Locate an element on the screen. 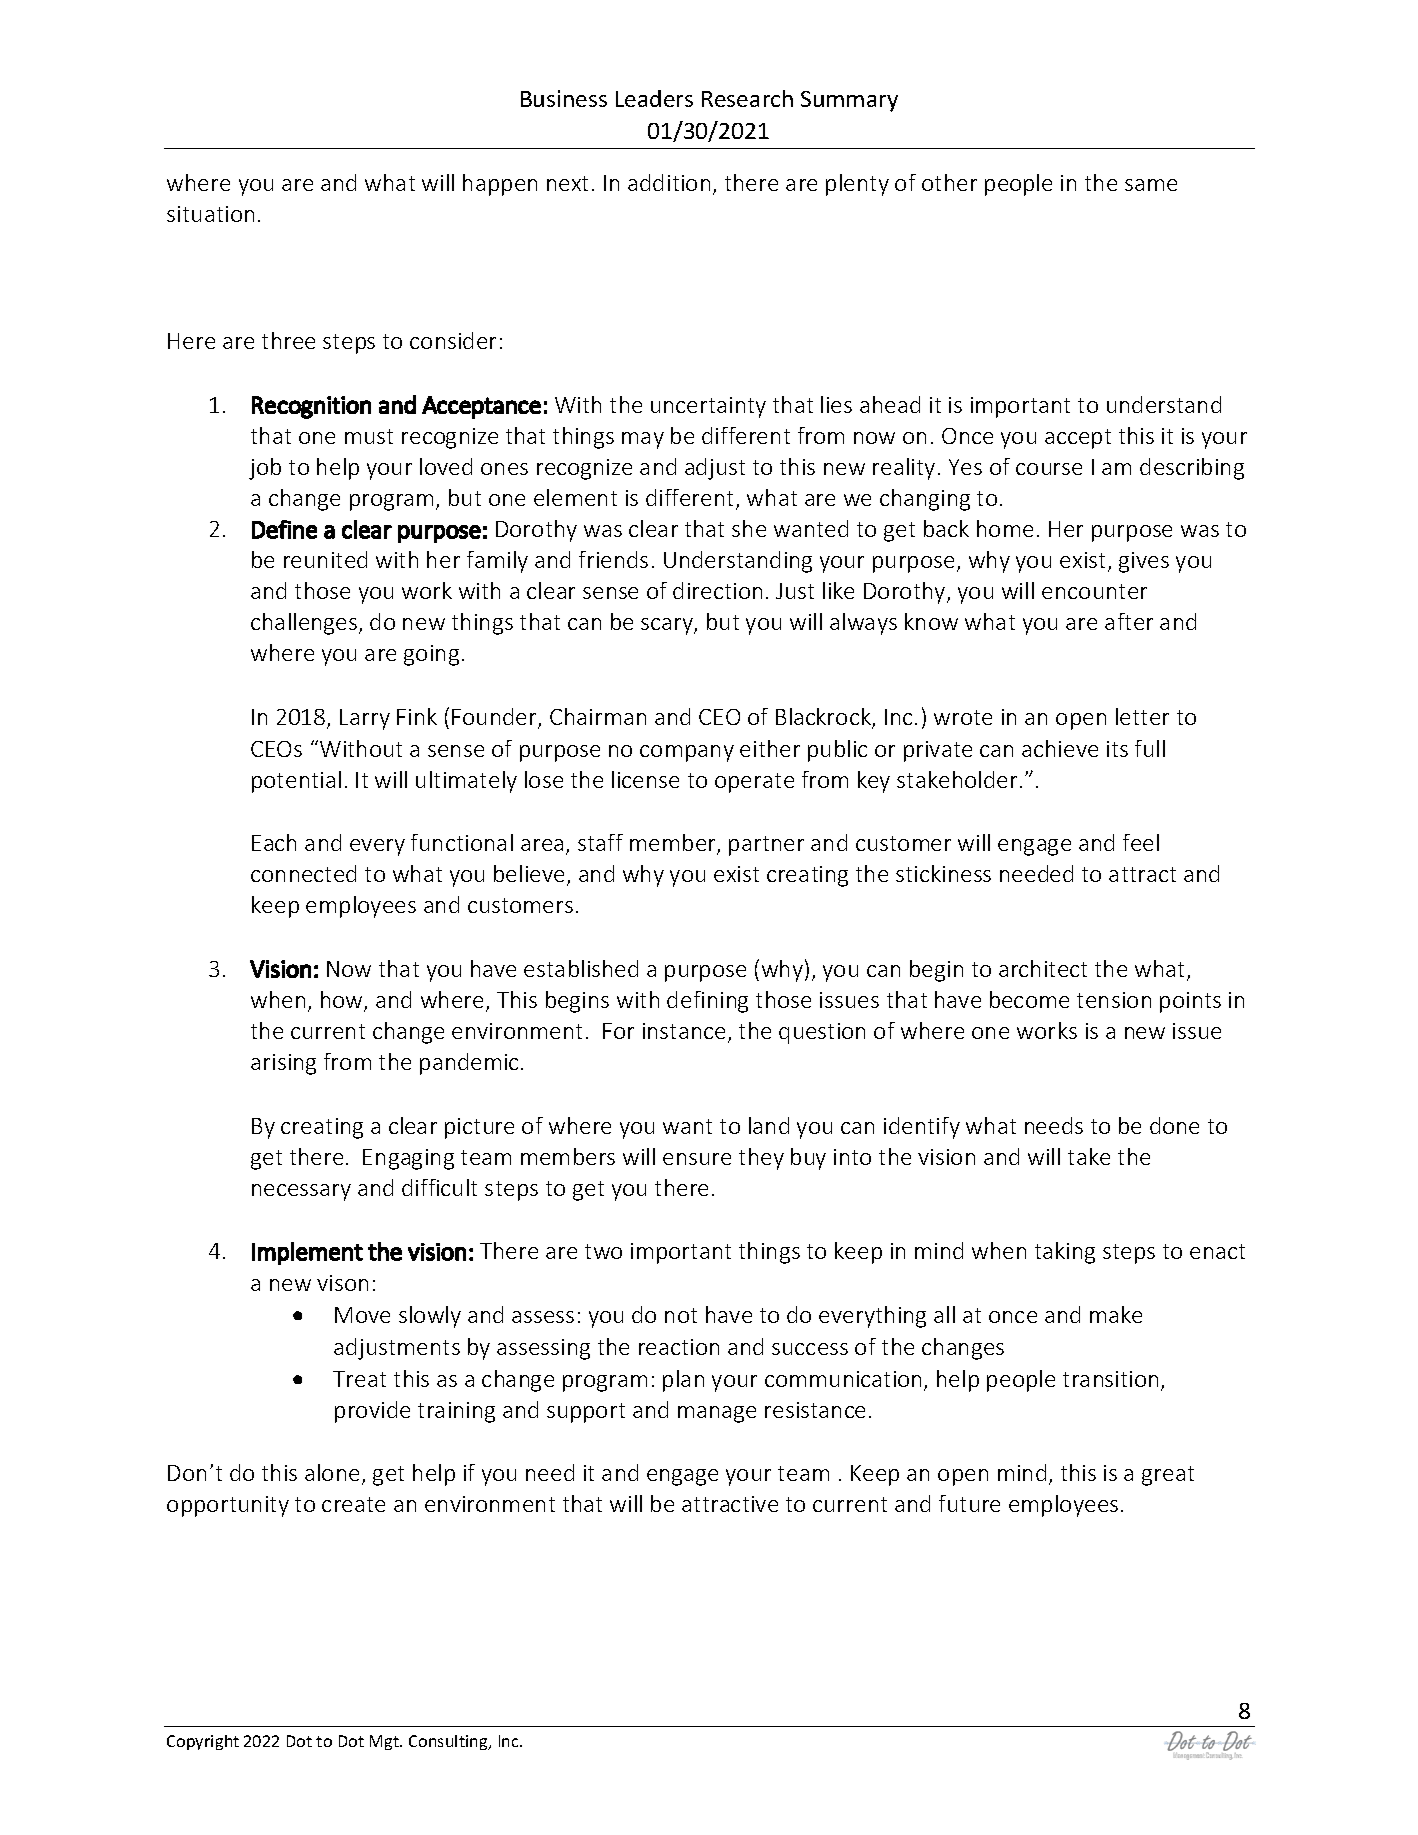 The height and width of the screenshot is (1835, 1418). vison is located at coordinates (342, 1283).
